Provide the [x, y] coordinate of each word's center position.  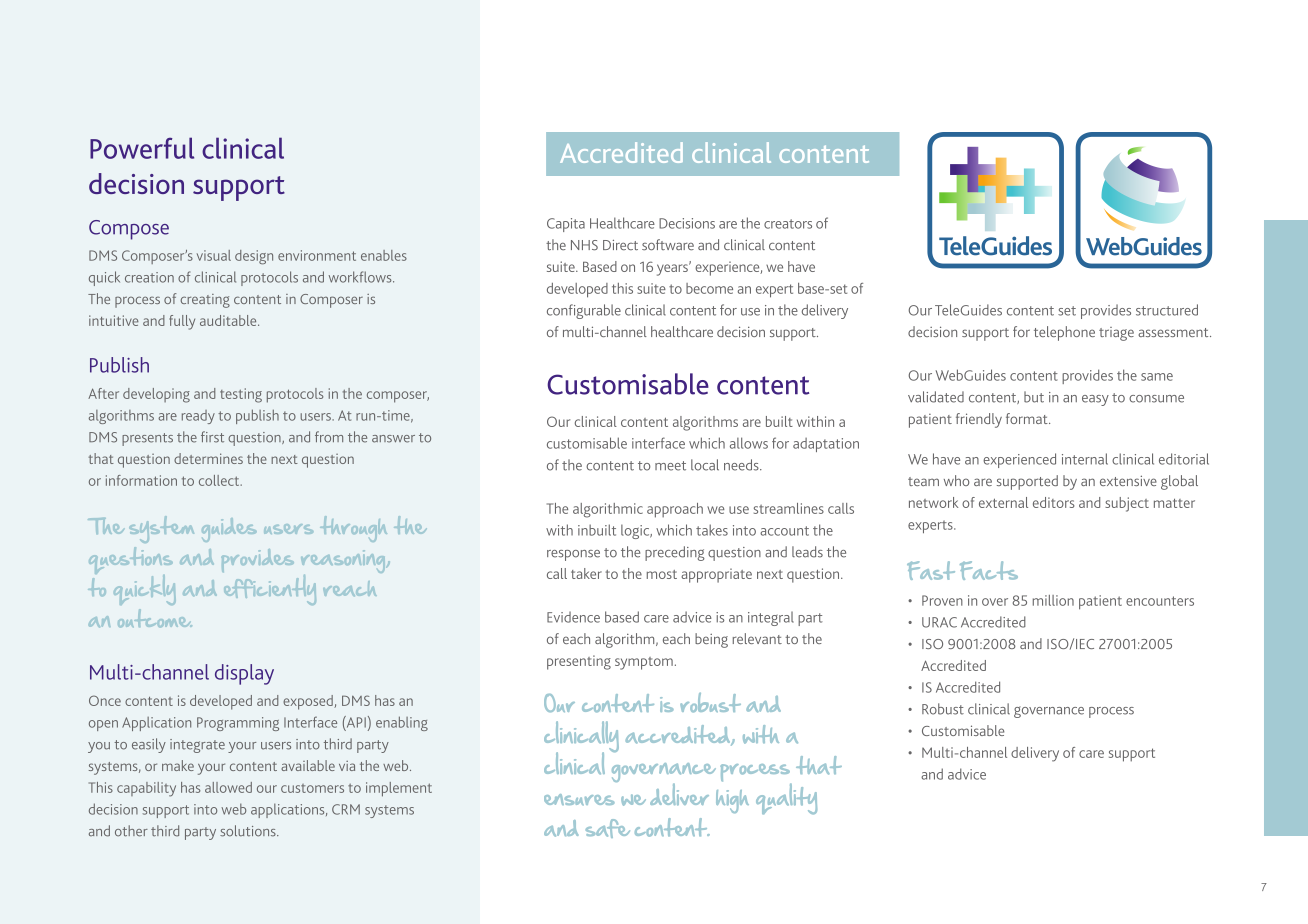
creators [788, 224]
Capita [566, 225]
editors [1054, 502]
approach [675, 510]
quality [786, 798]
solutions [249, 831]
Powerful [142, 148]
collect [220, 480]
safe [608, 828]
